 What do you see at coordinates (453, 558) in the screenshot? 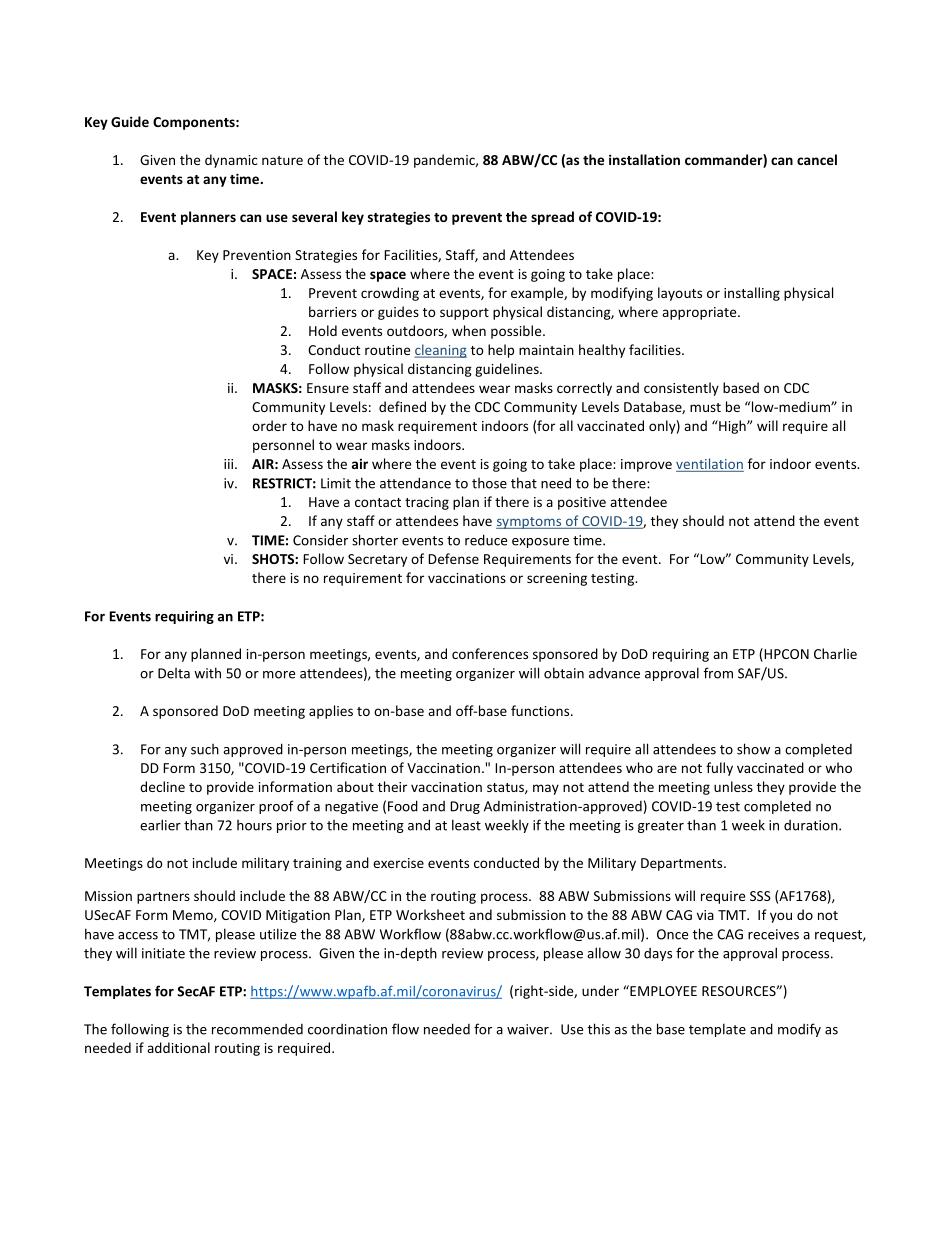
I see `Defense` at bounding box center [453, 558].
